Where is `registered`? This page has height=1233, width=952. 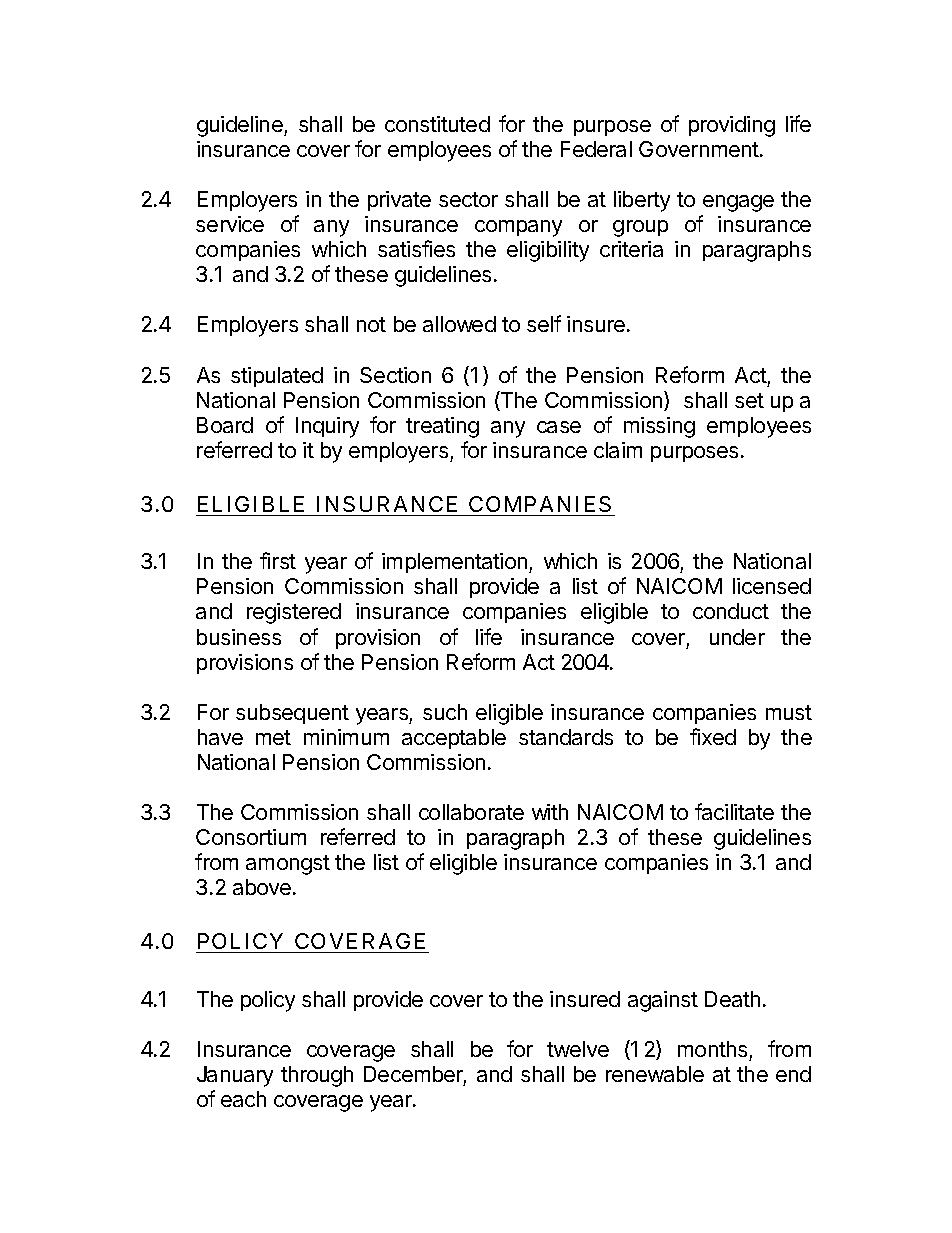
registered is located at coordinates (294, 613).
